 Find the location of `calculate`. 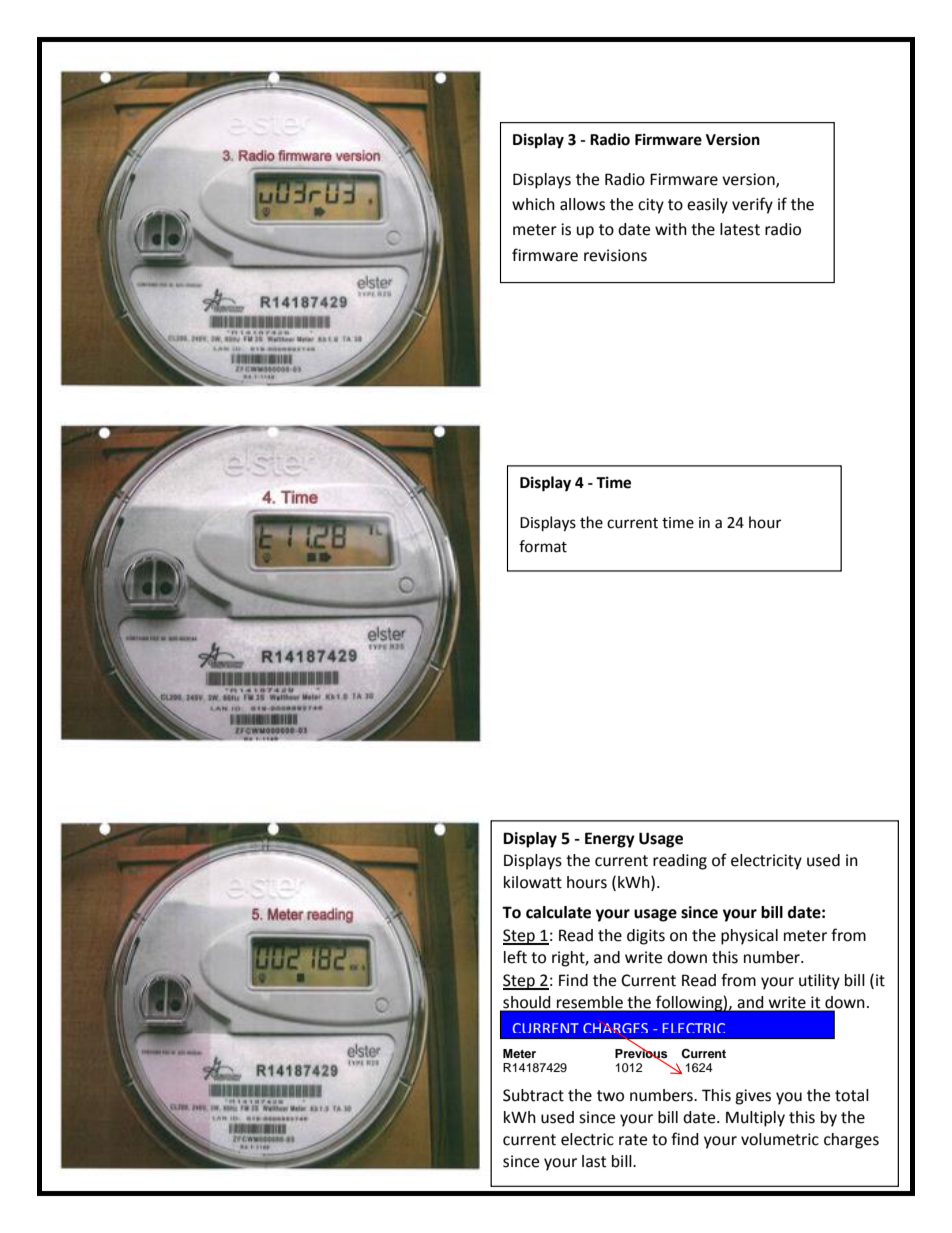

calculate is located at coordinates (558, 912).
